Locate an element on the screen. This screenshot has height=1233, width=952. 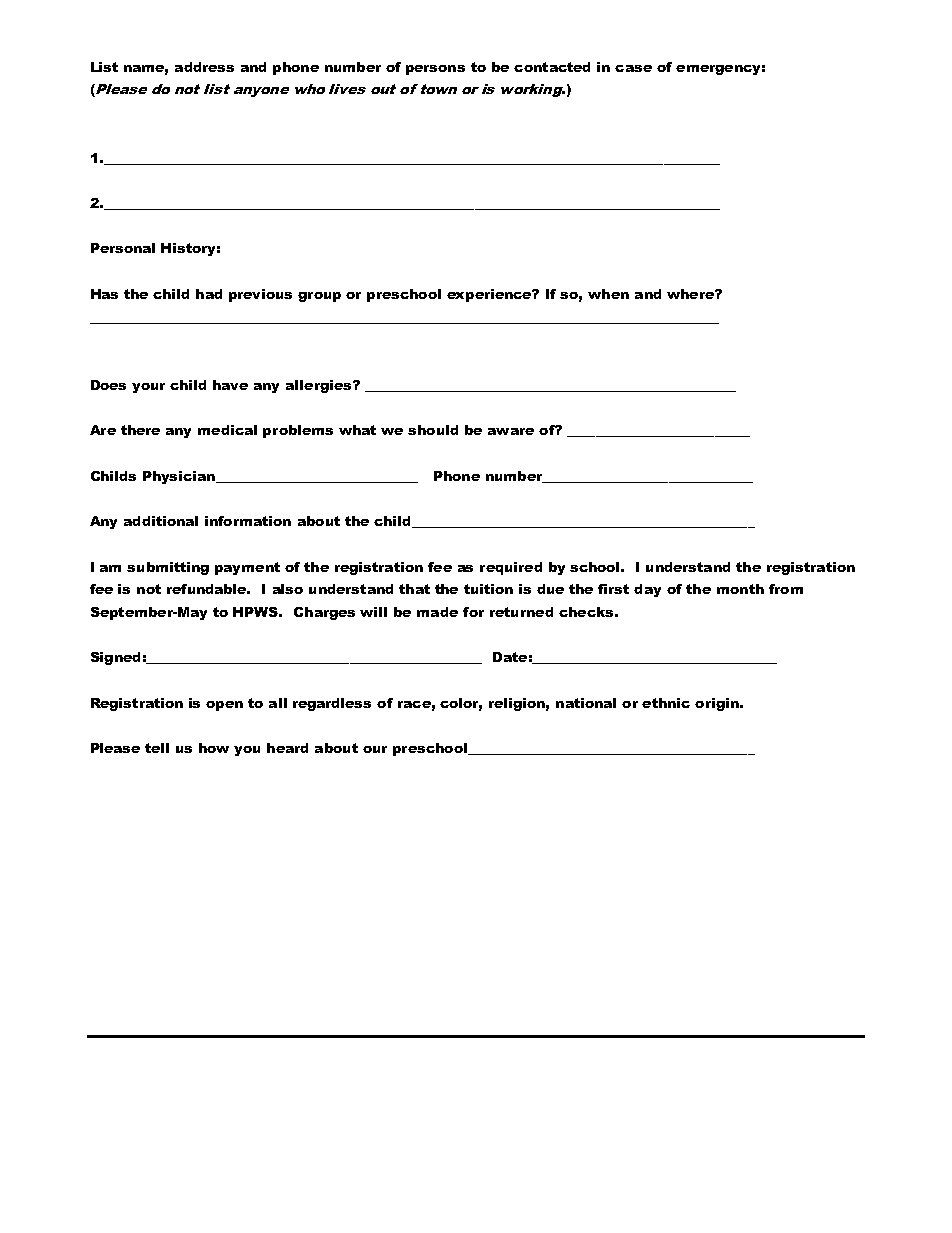
persons is located at coordinates (435, 70).
